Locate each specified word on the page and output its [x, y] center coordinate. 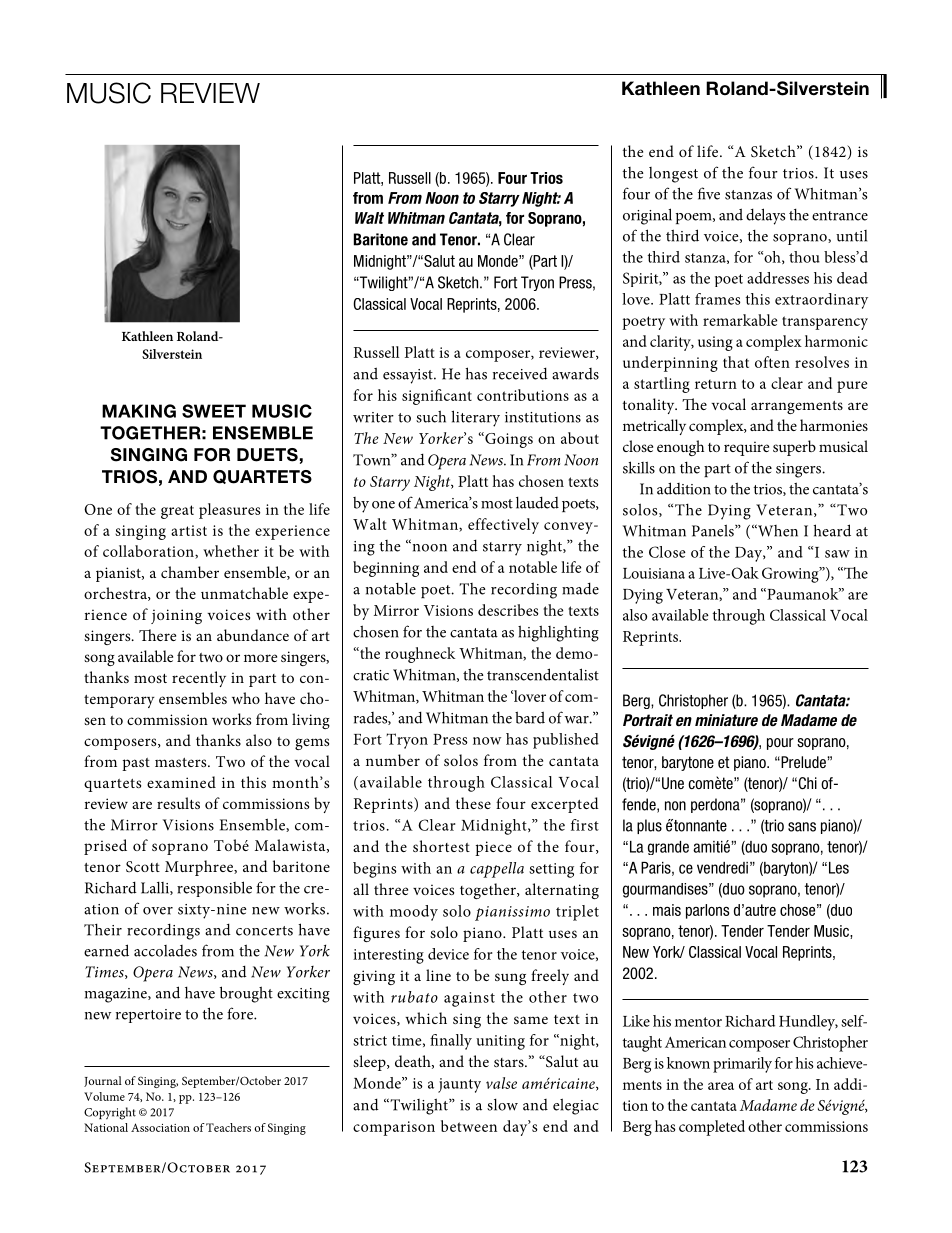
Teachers [228, 1127]
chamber [190, 572]
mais [667, 910]
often [772, 362]
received [520, 373]
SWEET [214, 411]
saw [837, 554]
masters [182, 762]
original [647, 216]
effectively [503, 526]
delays [765, 216]
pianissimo [512, 913]
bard [530, 717]
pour [780, 744]
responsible [214, 889]
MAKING [139, 411]
